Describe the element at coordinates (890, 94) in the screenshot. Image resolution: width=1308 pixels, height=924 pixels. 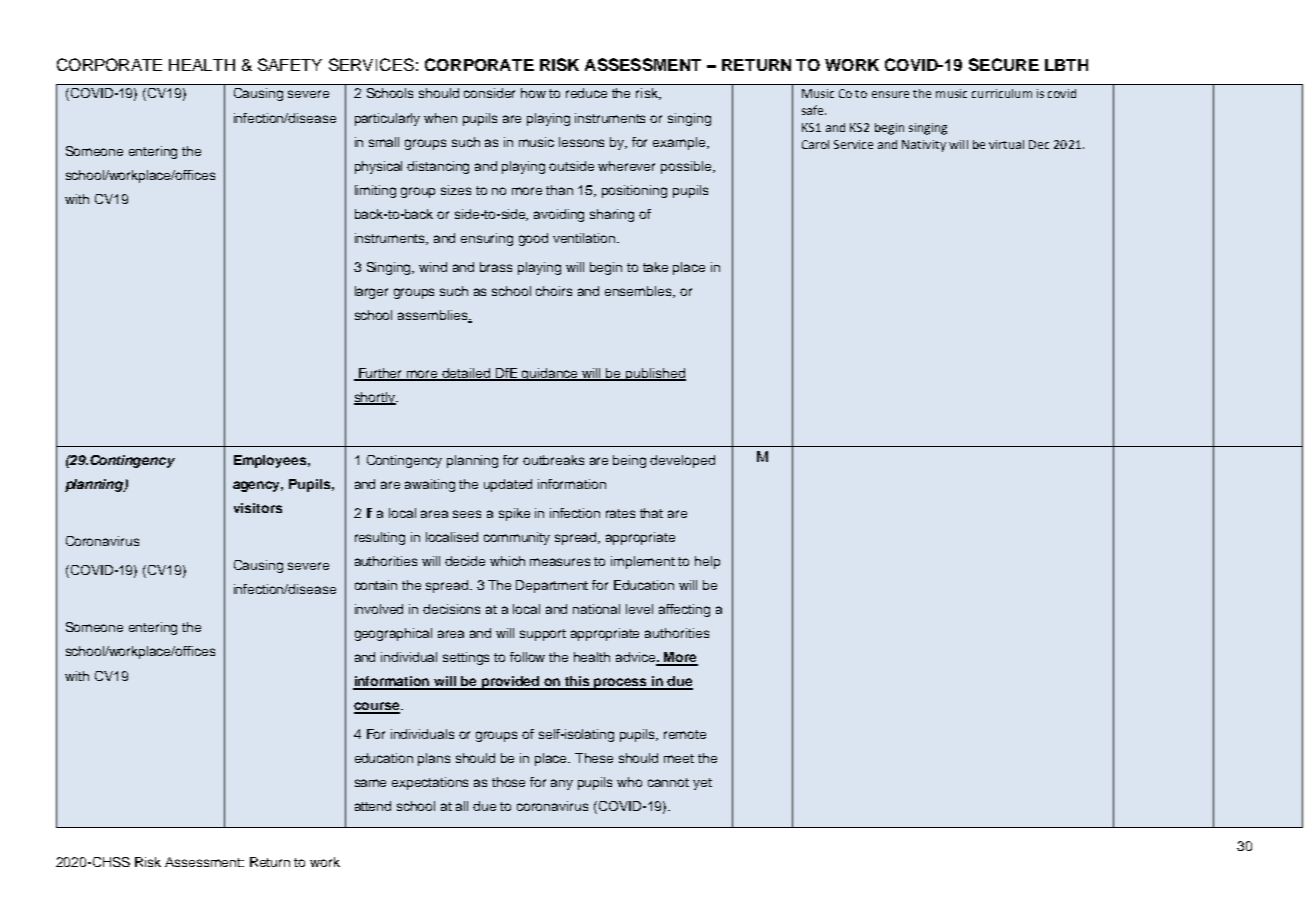
I see `ensure` at that location.
